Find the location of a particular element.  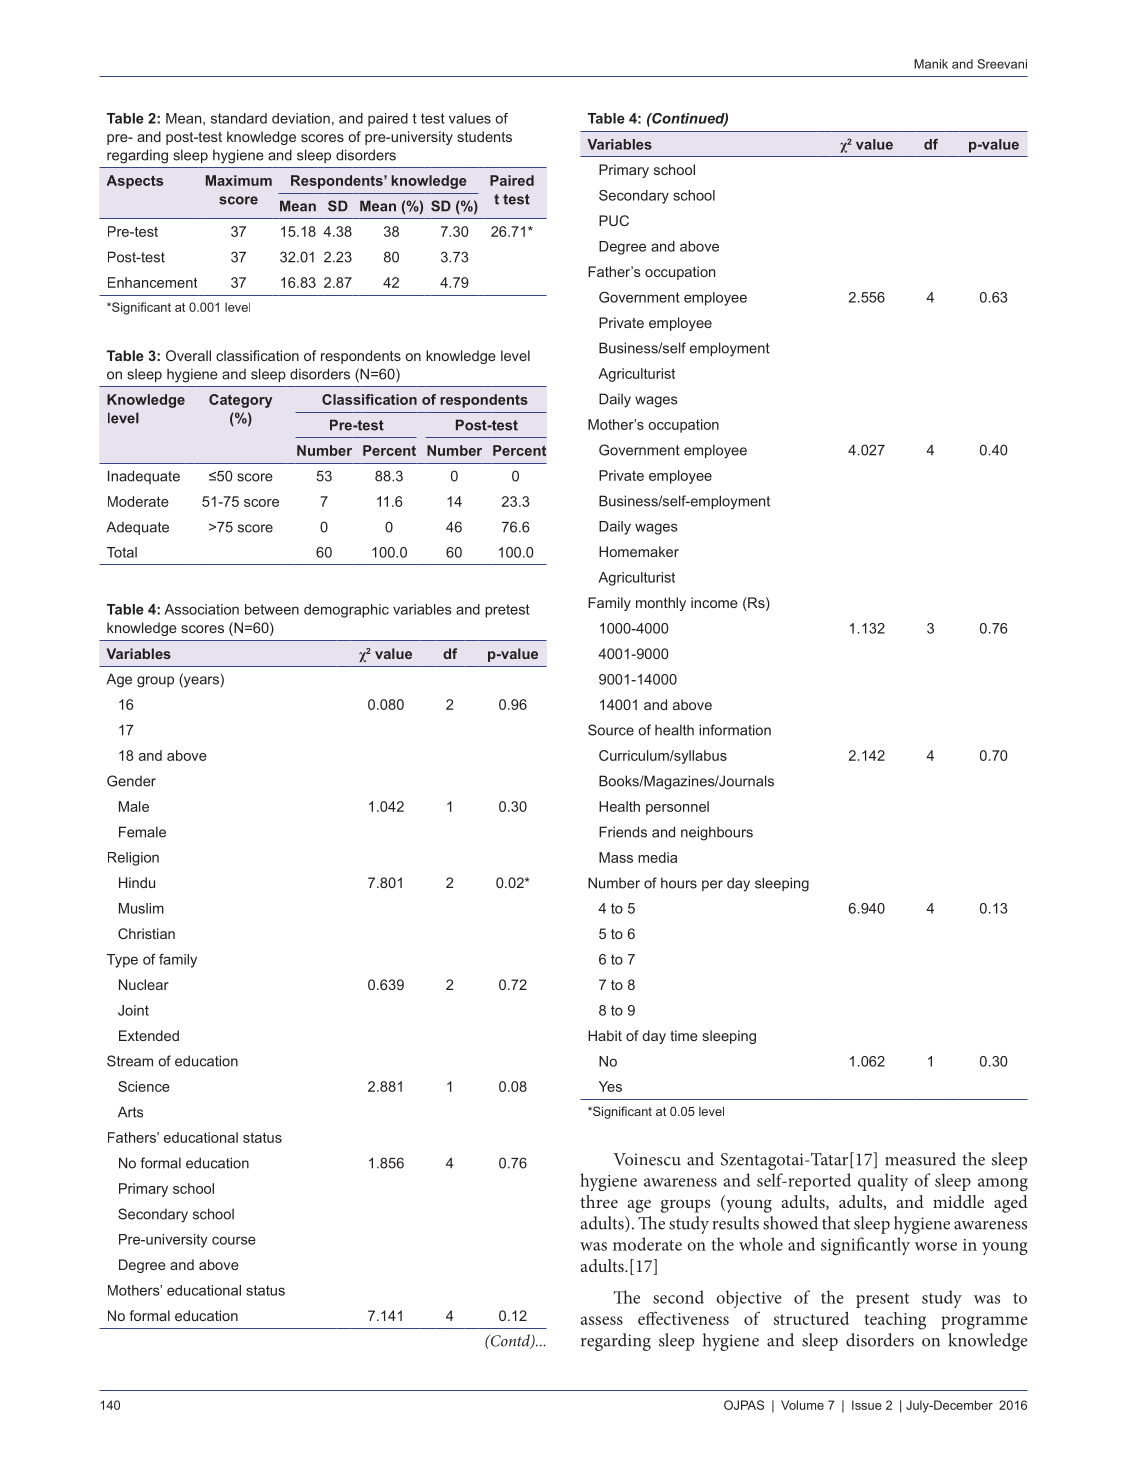

PUC is located at coordinates (614, 220).
